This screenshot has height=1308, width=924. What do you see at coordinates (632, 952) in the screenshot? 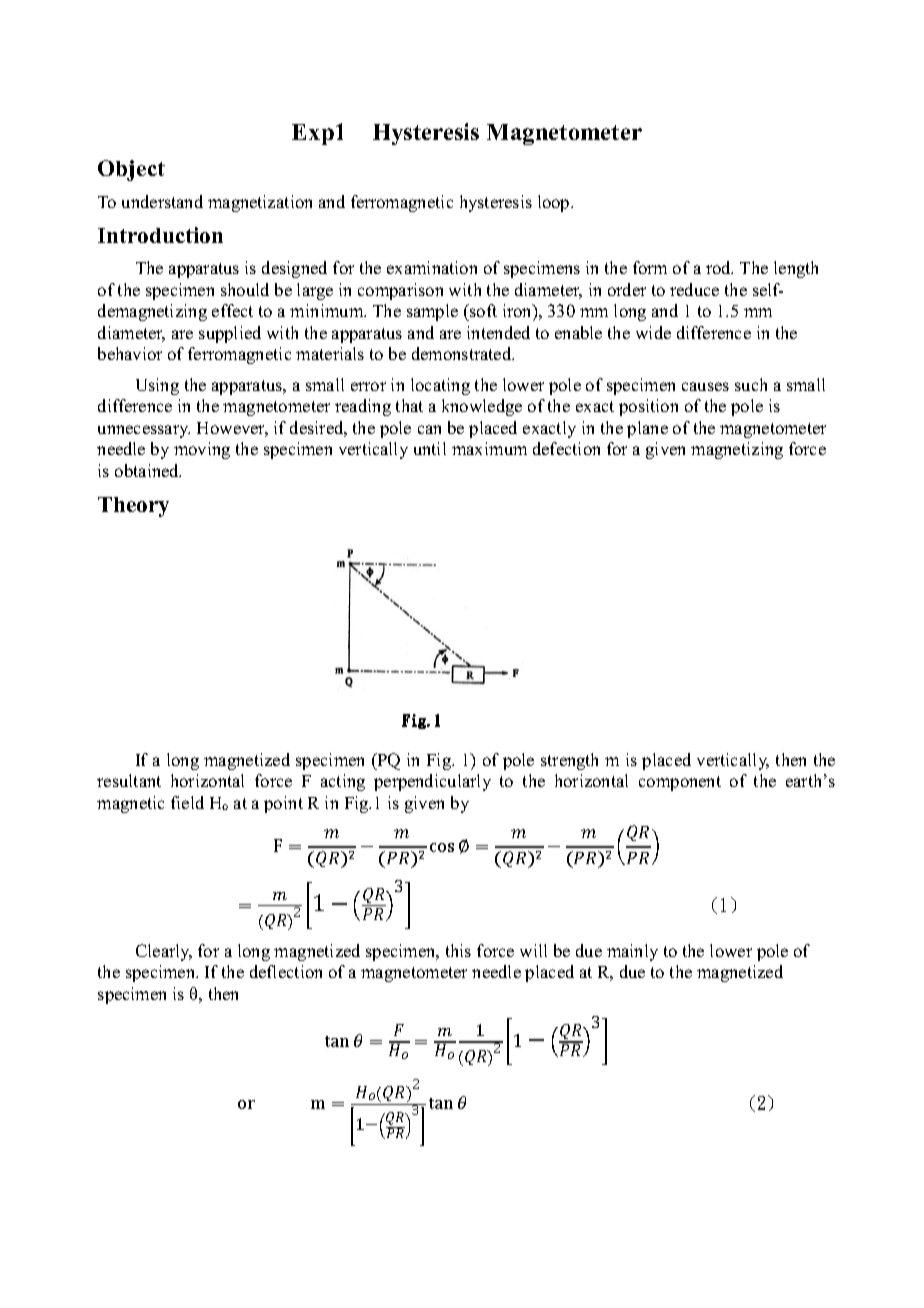
I see `mainly` at bounding box center [632, 952].
